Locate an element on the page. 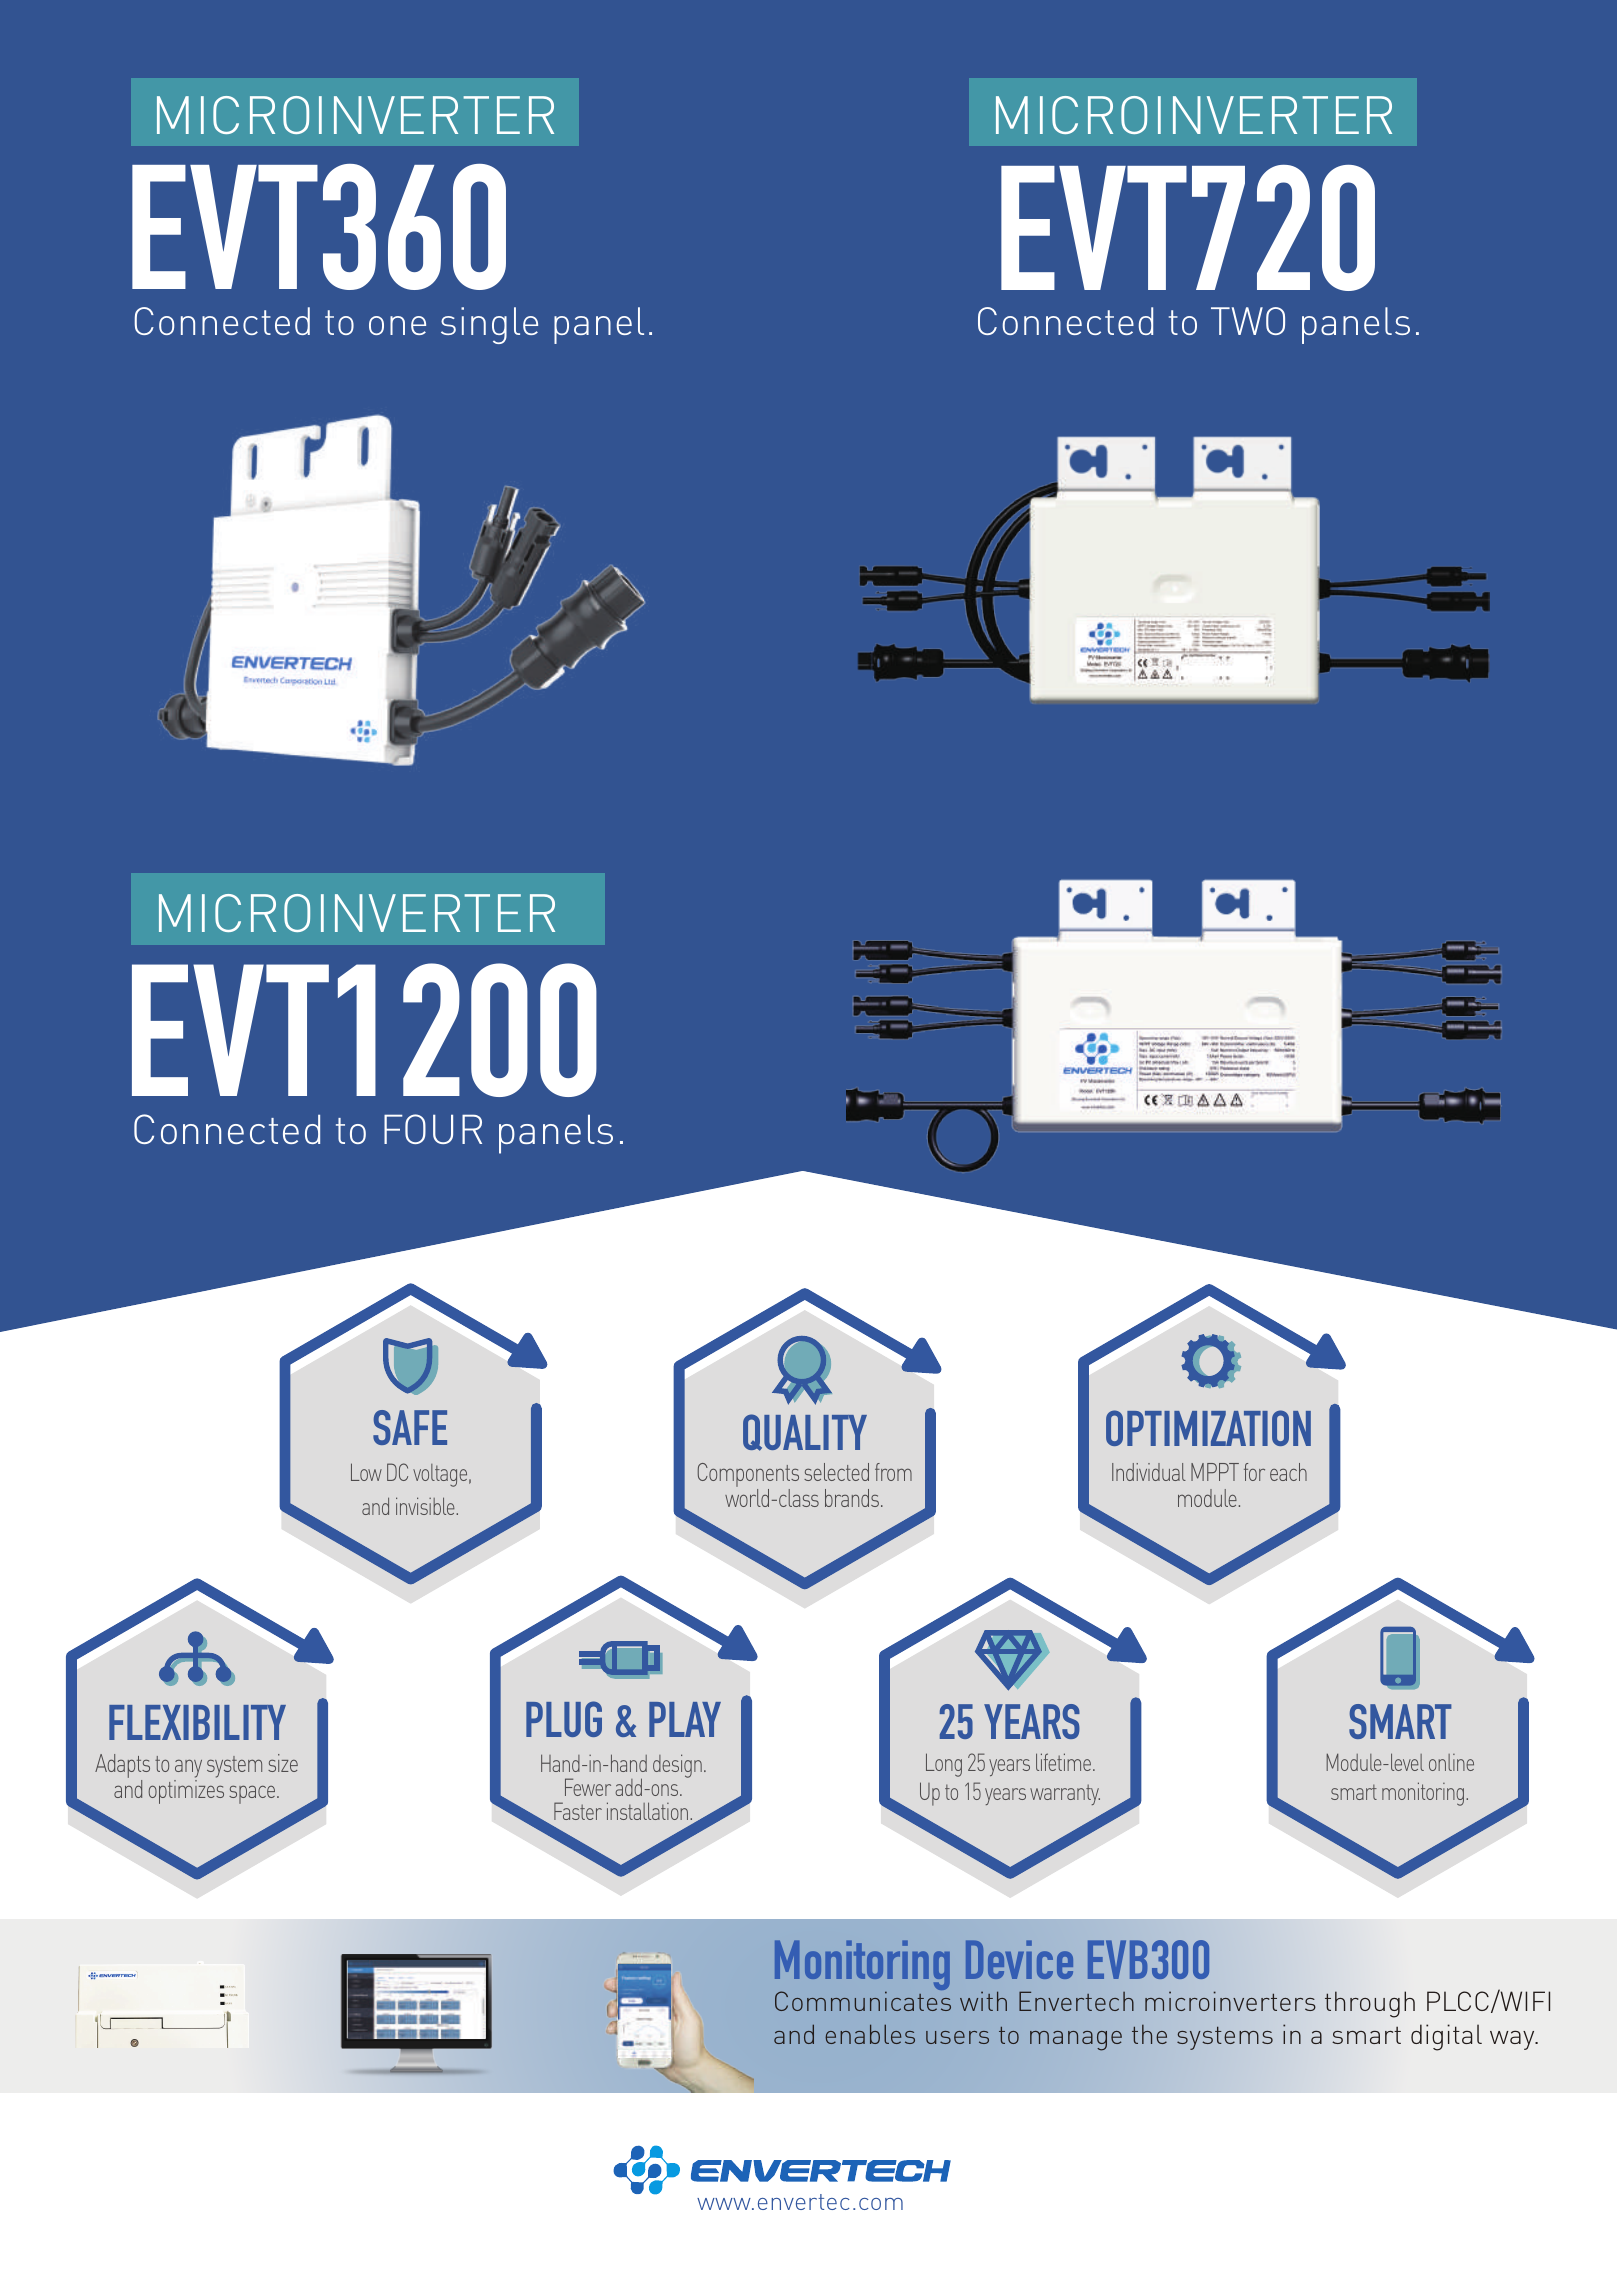 The height and width of the image is (2287, 1617). TWO is located at coordinates (1248, 321).
